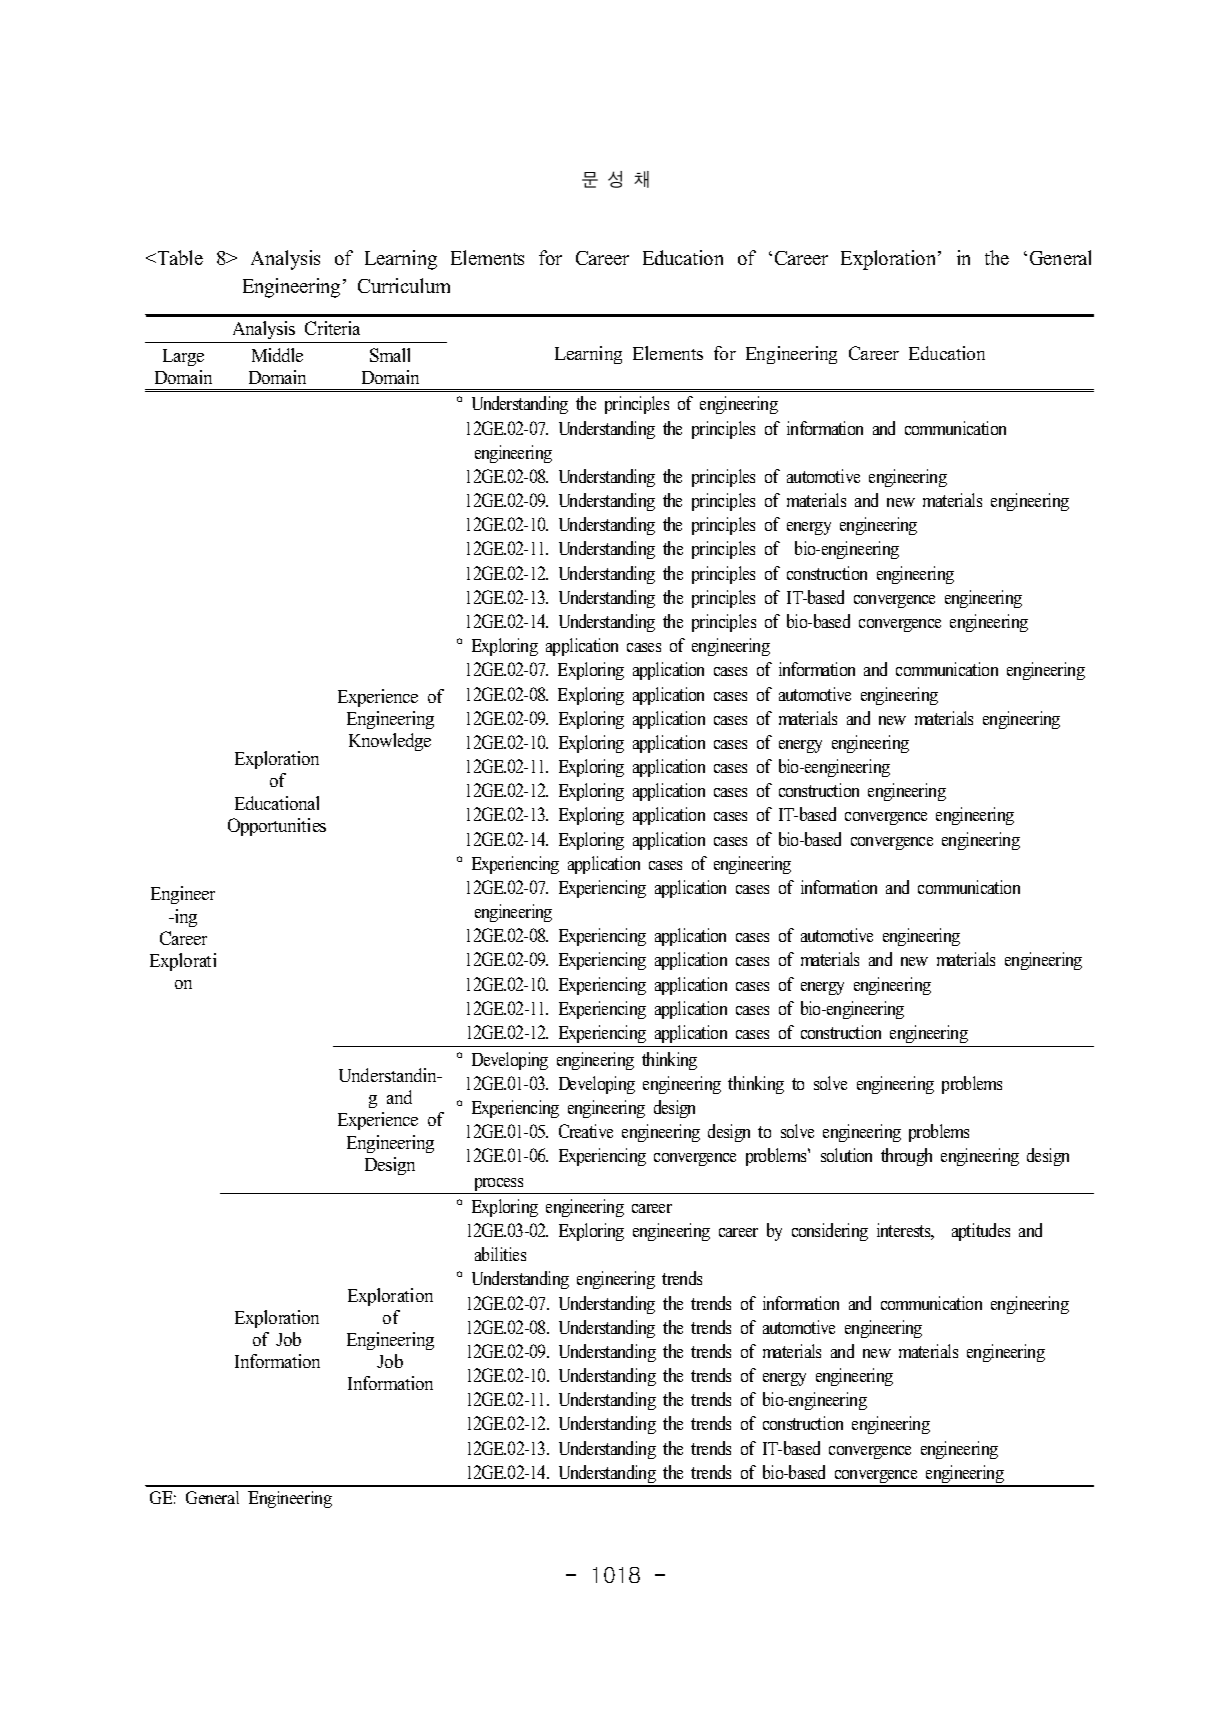  What do you see at coordinates (390, 742) in the page?
I see `Knowledge` at bounding box center [390, 742].
